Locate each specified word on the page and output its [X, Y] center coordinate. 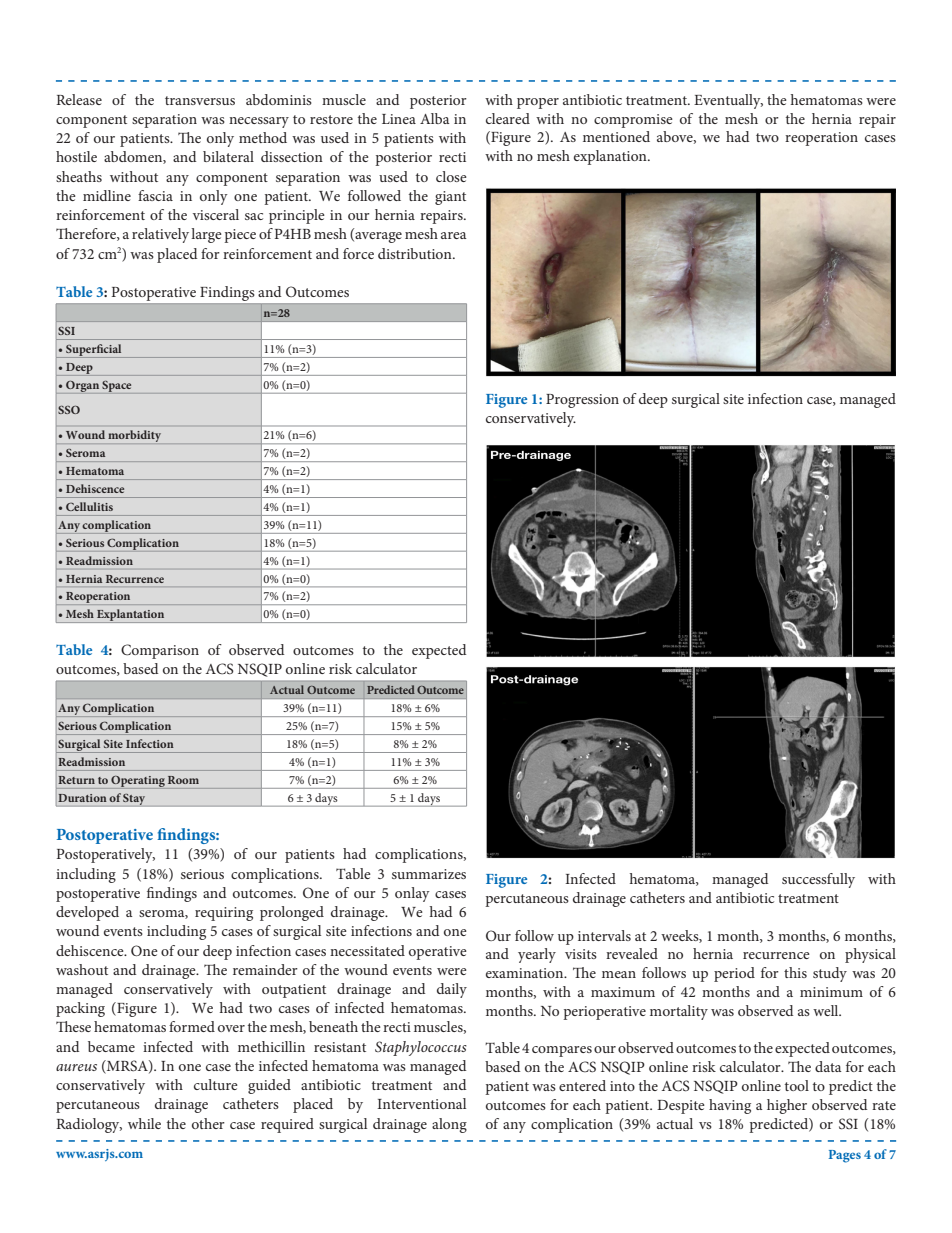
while [144, 1123]
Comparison [160, 651]
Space [116, 386]
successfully [818, 880]
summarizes [429, 874]
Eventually [728, 101]
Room [183, 780]
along [449, 1125]
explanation [611, 157]
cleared [508, 118]
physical [870, 955]
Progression [582, 401]
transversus [200, 100]
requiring [224, 914]
